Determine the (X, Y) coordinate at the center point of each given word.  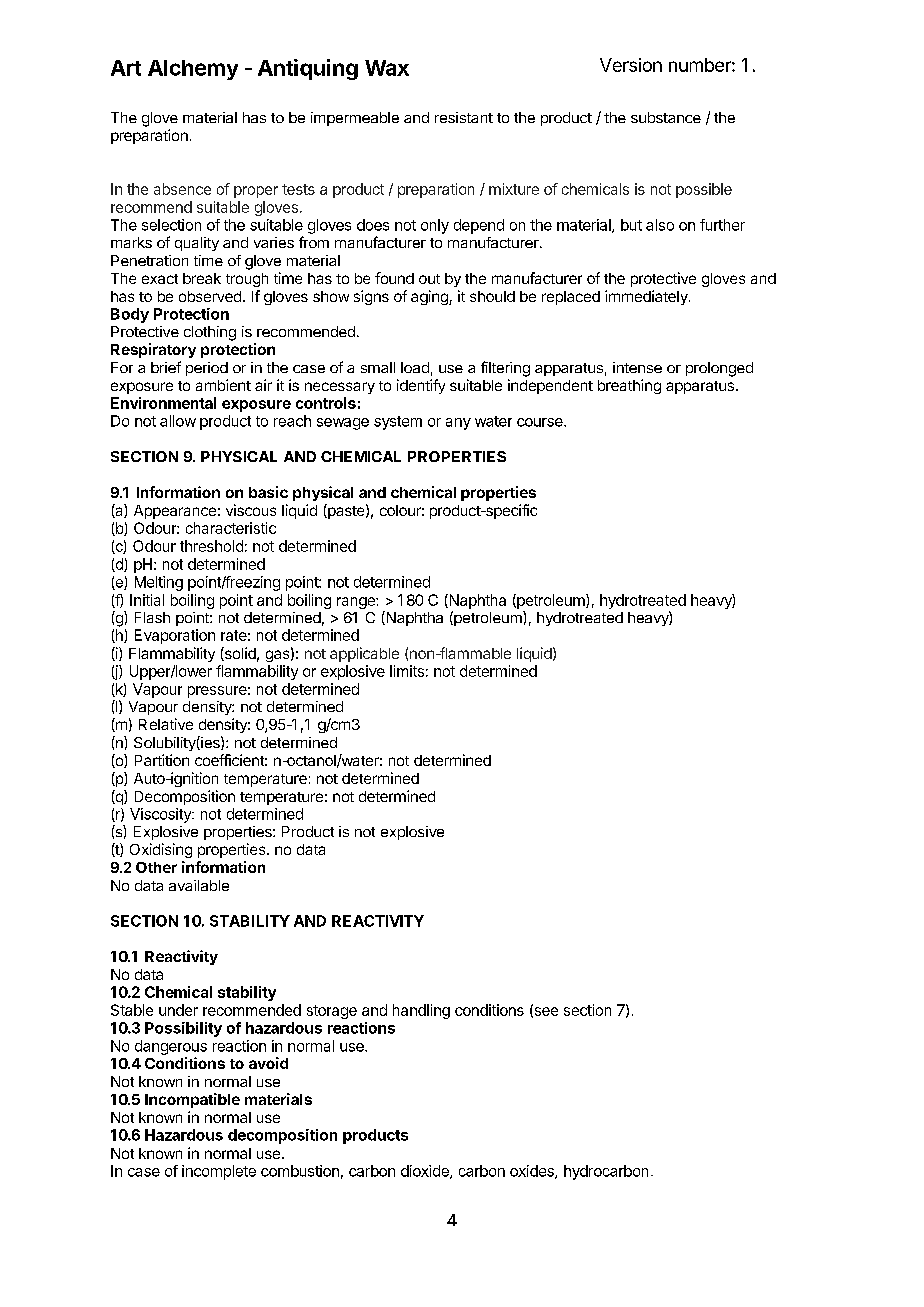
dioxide (426, 1172)
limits (407, 671)
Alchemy (193, 70)
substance (666, 117)
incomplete (219, 1172)
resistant (464, 117)
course (541, 422)
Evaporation (175, 636)
